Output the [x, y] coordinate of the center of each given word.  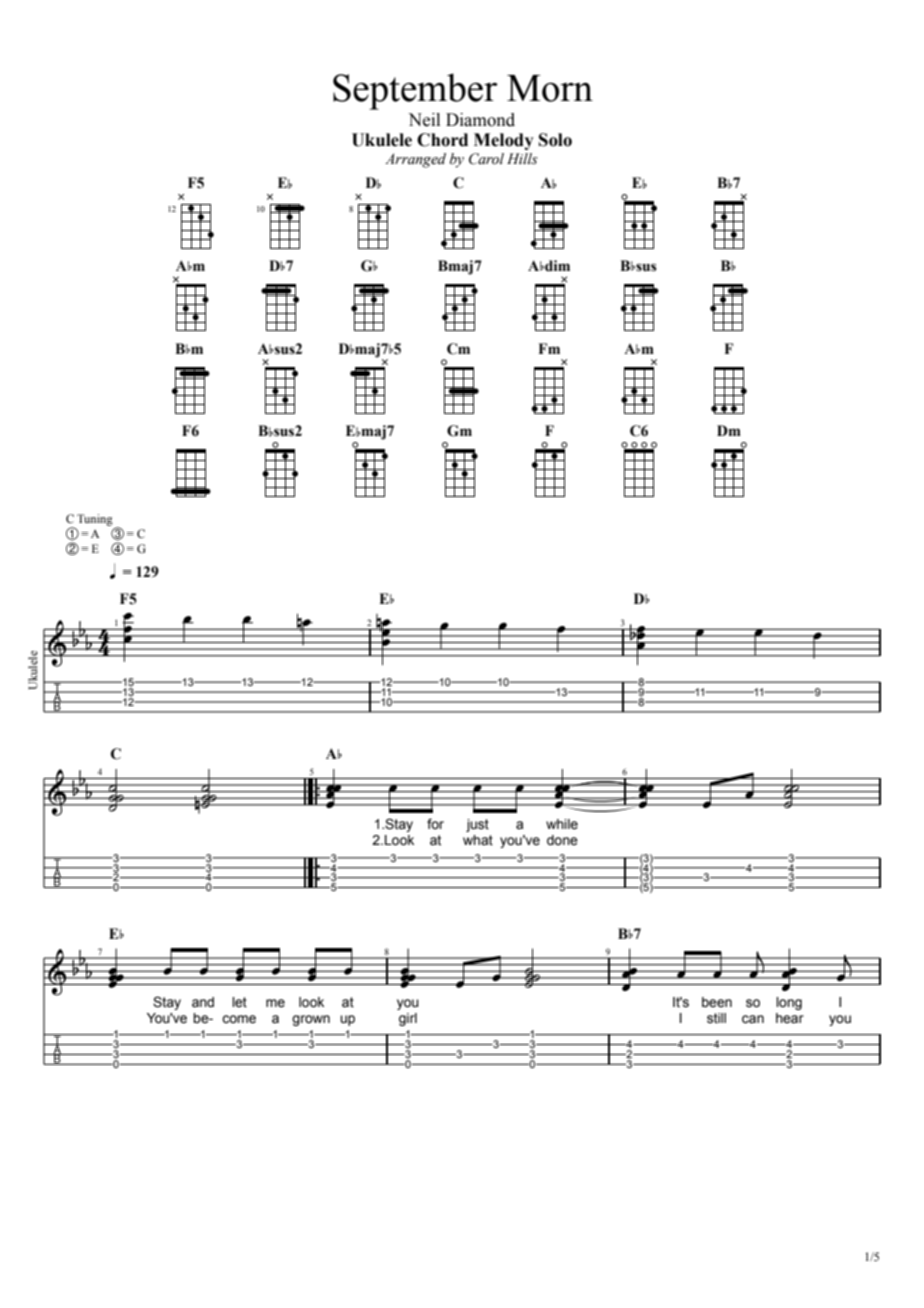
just [477, 825]
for [435, 823]
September [415, 91]
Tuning [95, 520]
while [562, 824]
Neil [424, 120]
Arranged [415, 160]
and [203, 1002]
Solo [555, 140]
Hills [522, 158]
